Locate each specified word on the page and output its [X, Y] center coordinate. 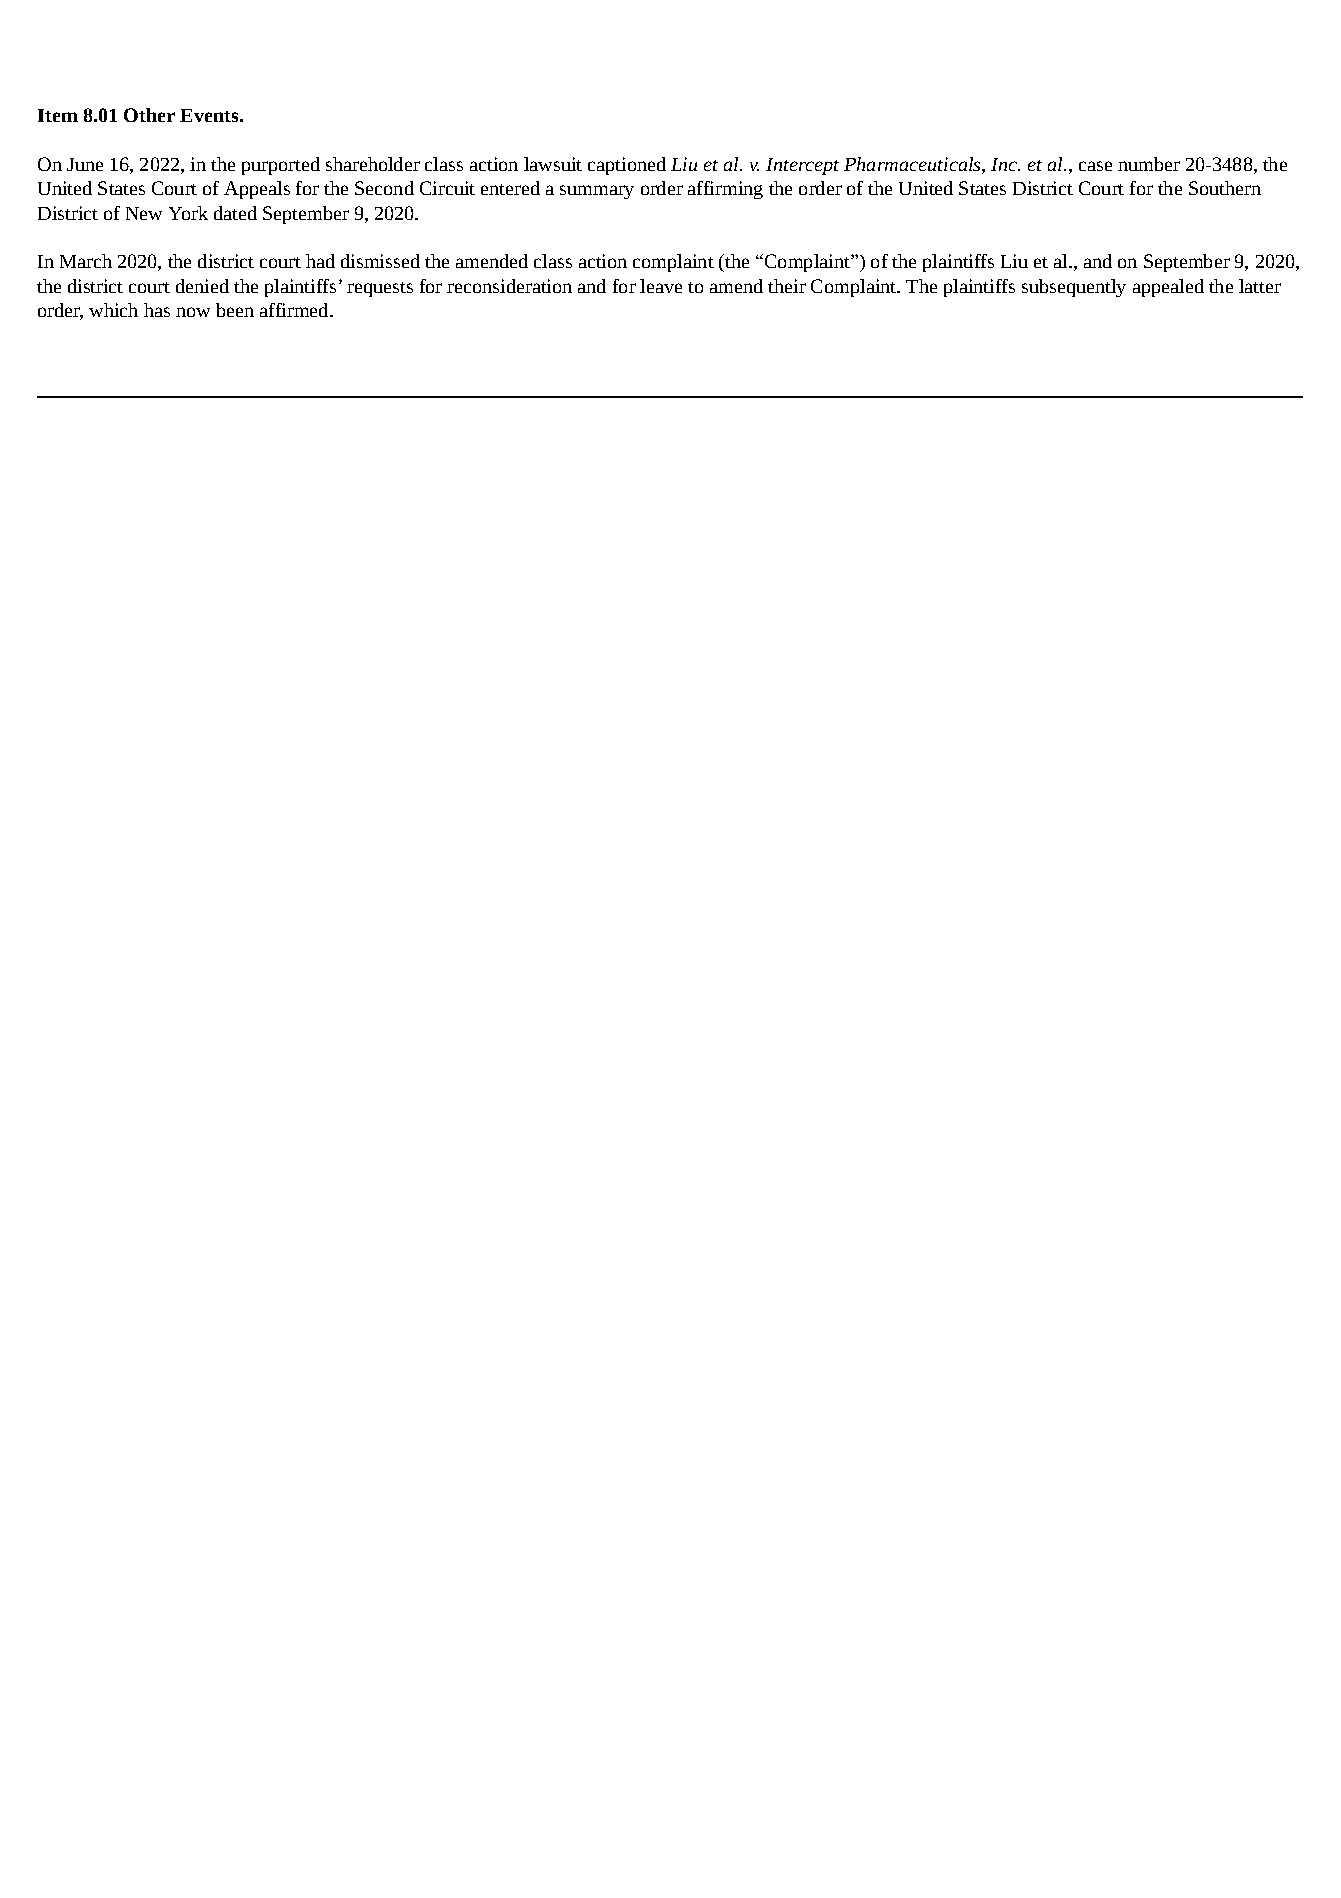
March [86, 261]
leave [661, 286]
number [1149, 164]
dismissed [380, 261]
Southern [1225, 188]
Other [149, 115]
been [235, 310]
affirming [725, 190]
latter [1260, 286]
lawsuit [553, 164]
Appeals [257, 190]
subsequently [1074, 288]
